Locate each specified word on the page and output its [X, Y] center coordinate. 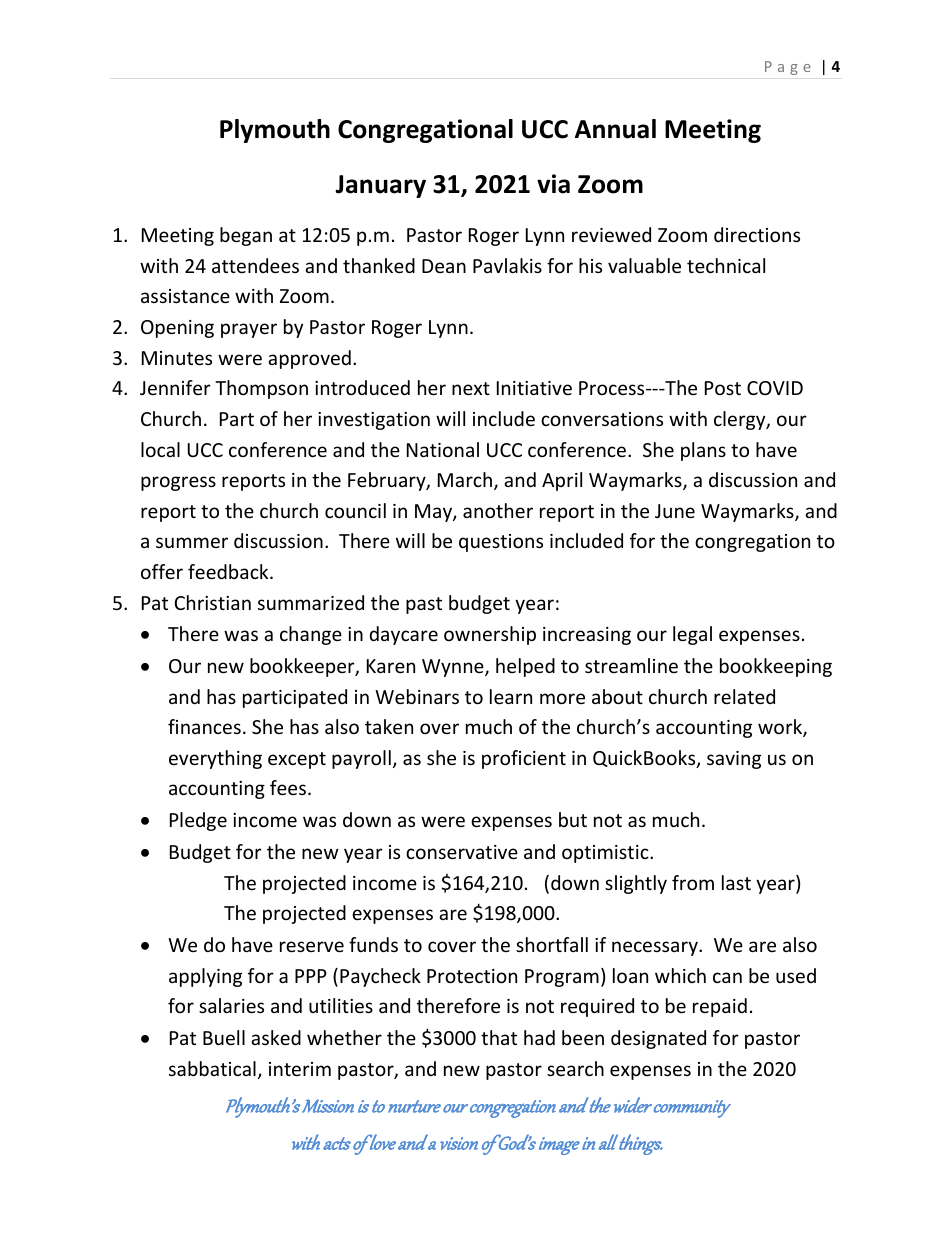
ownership [490, 635]
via [553, 184]
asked [276, 1037]
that [499, 1037]
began [246, 236]
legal [692, 635]
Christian [213, 602]
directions [757, 234]
